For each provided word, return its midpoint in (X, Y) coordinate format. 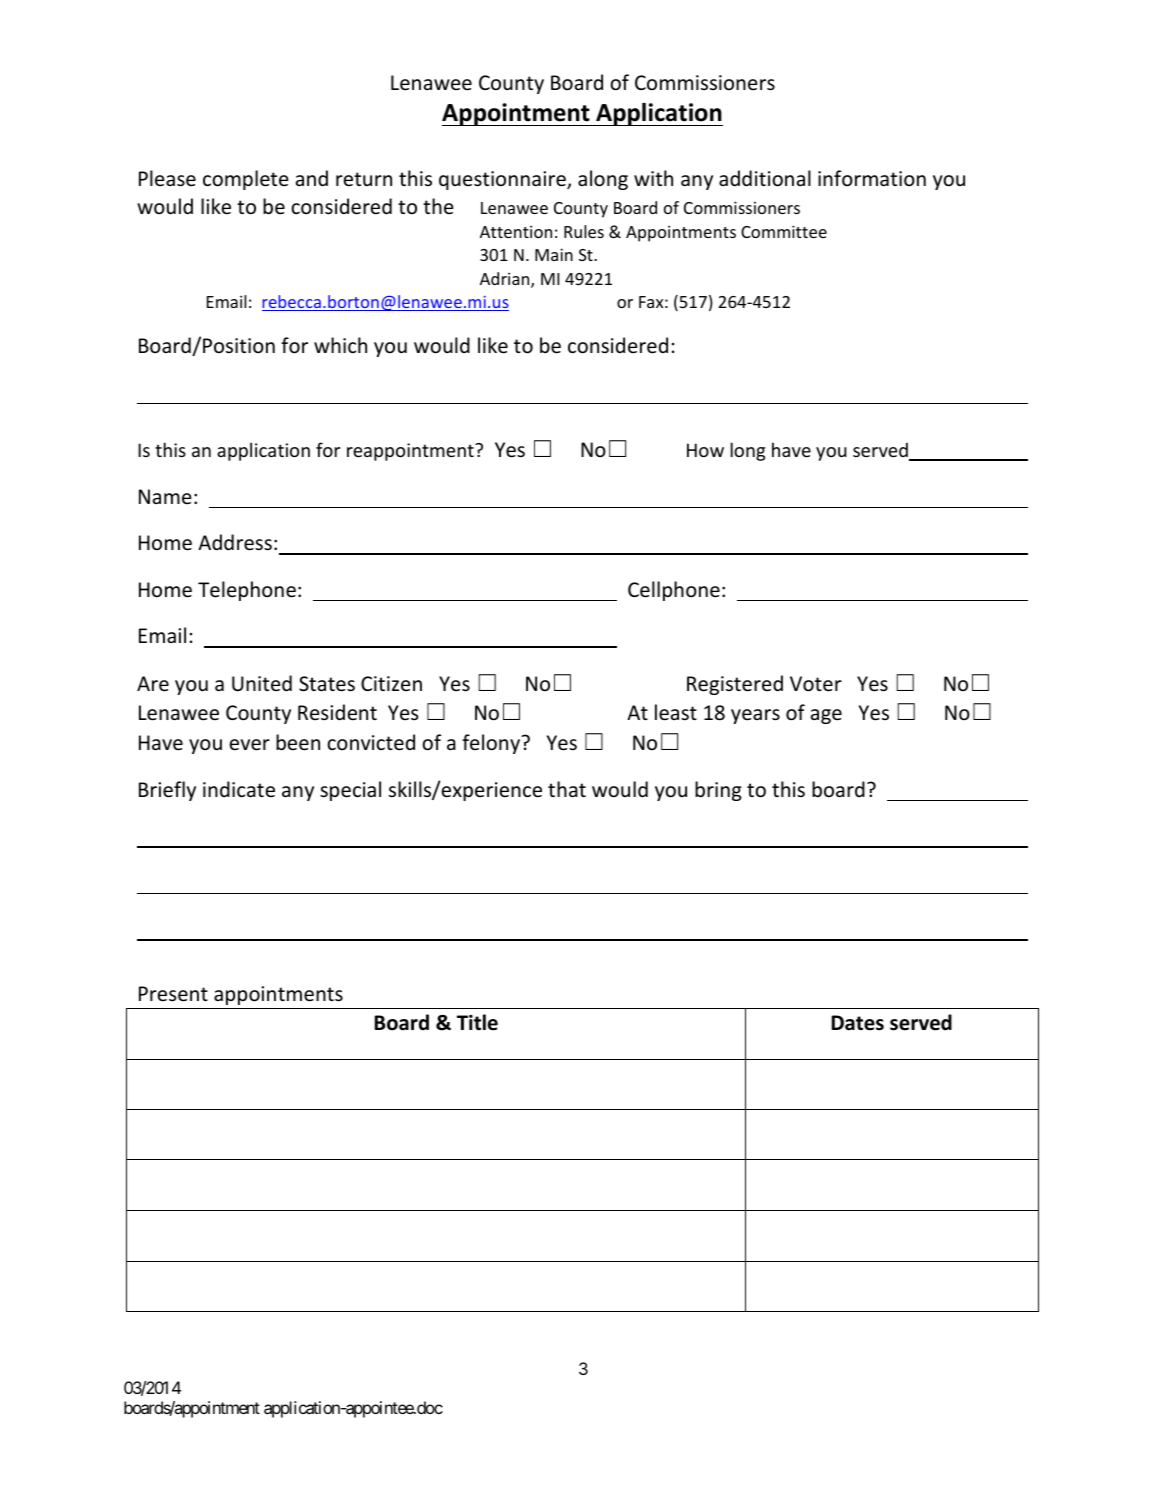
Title (477, 1022)
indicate (239, 789)
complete (246, 180)
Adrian (506, 280)
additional (765, 178)
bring (718, 791)
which (340, 345)
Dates (858, 1023)
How (705, 450)
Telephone (247, 591)
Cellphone (674, 591)
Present (173, 994)
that (567, 789)
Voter (816, 684)
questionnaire (503, 180)
